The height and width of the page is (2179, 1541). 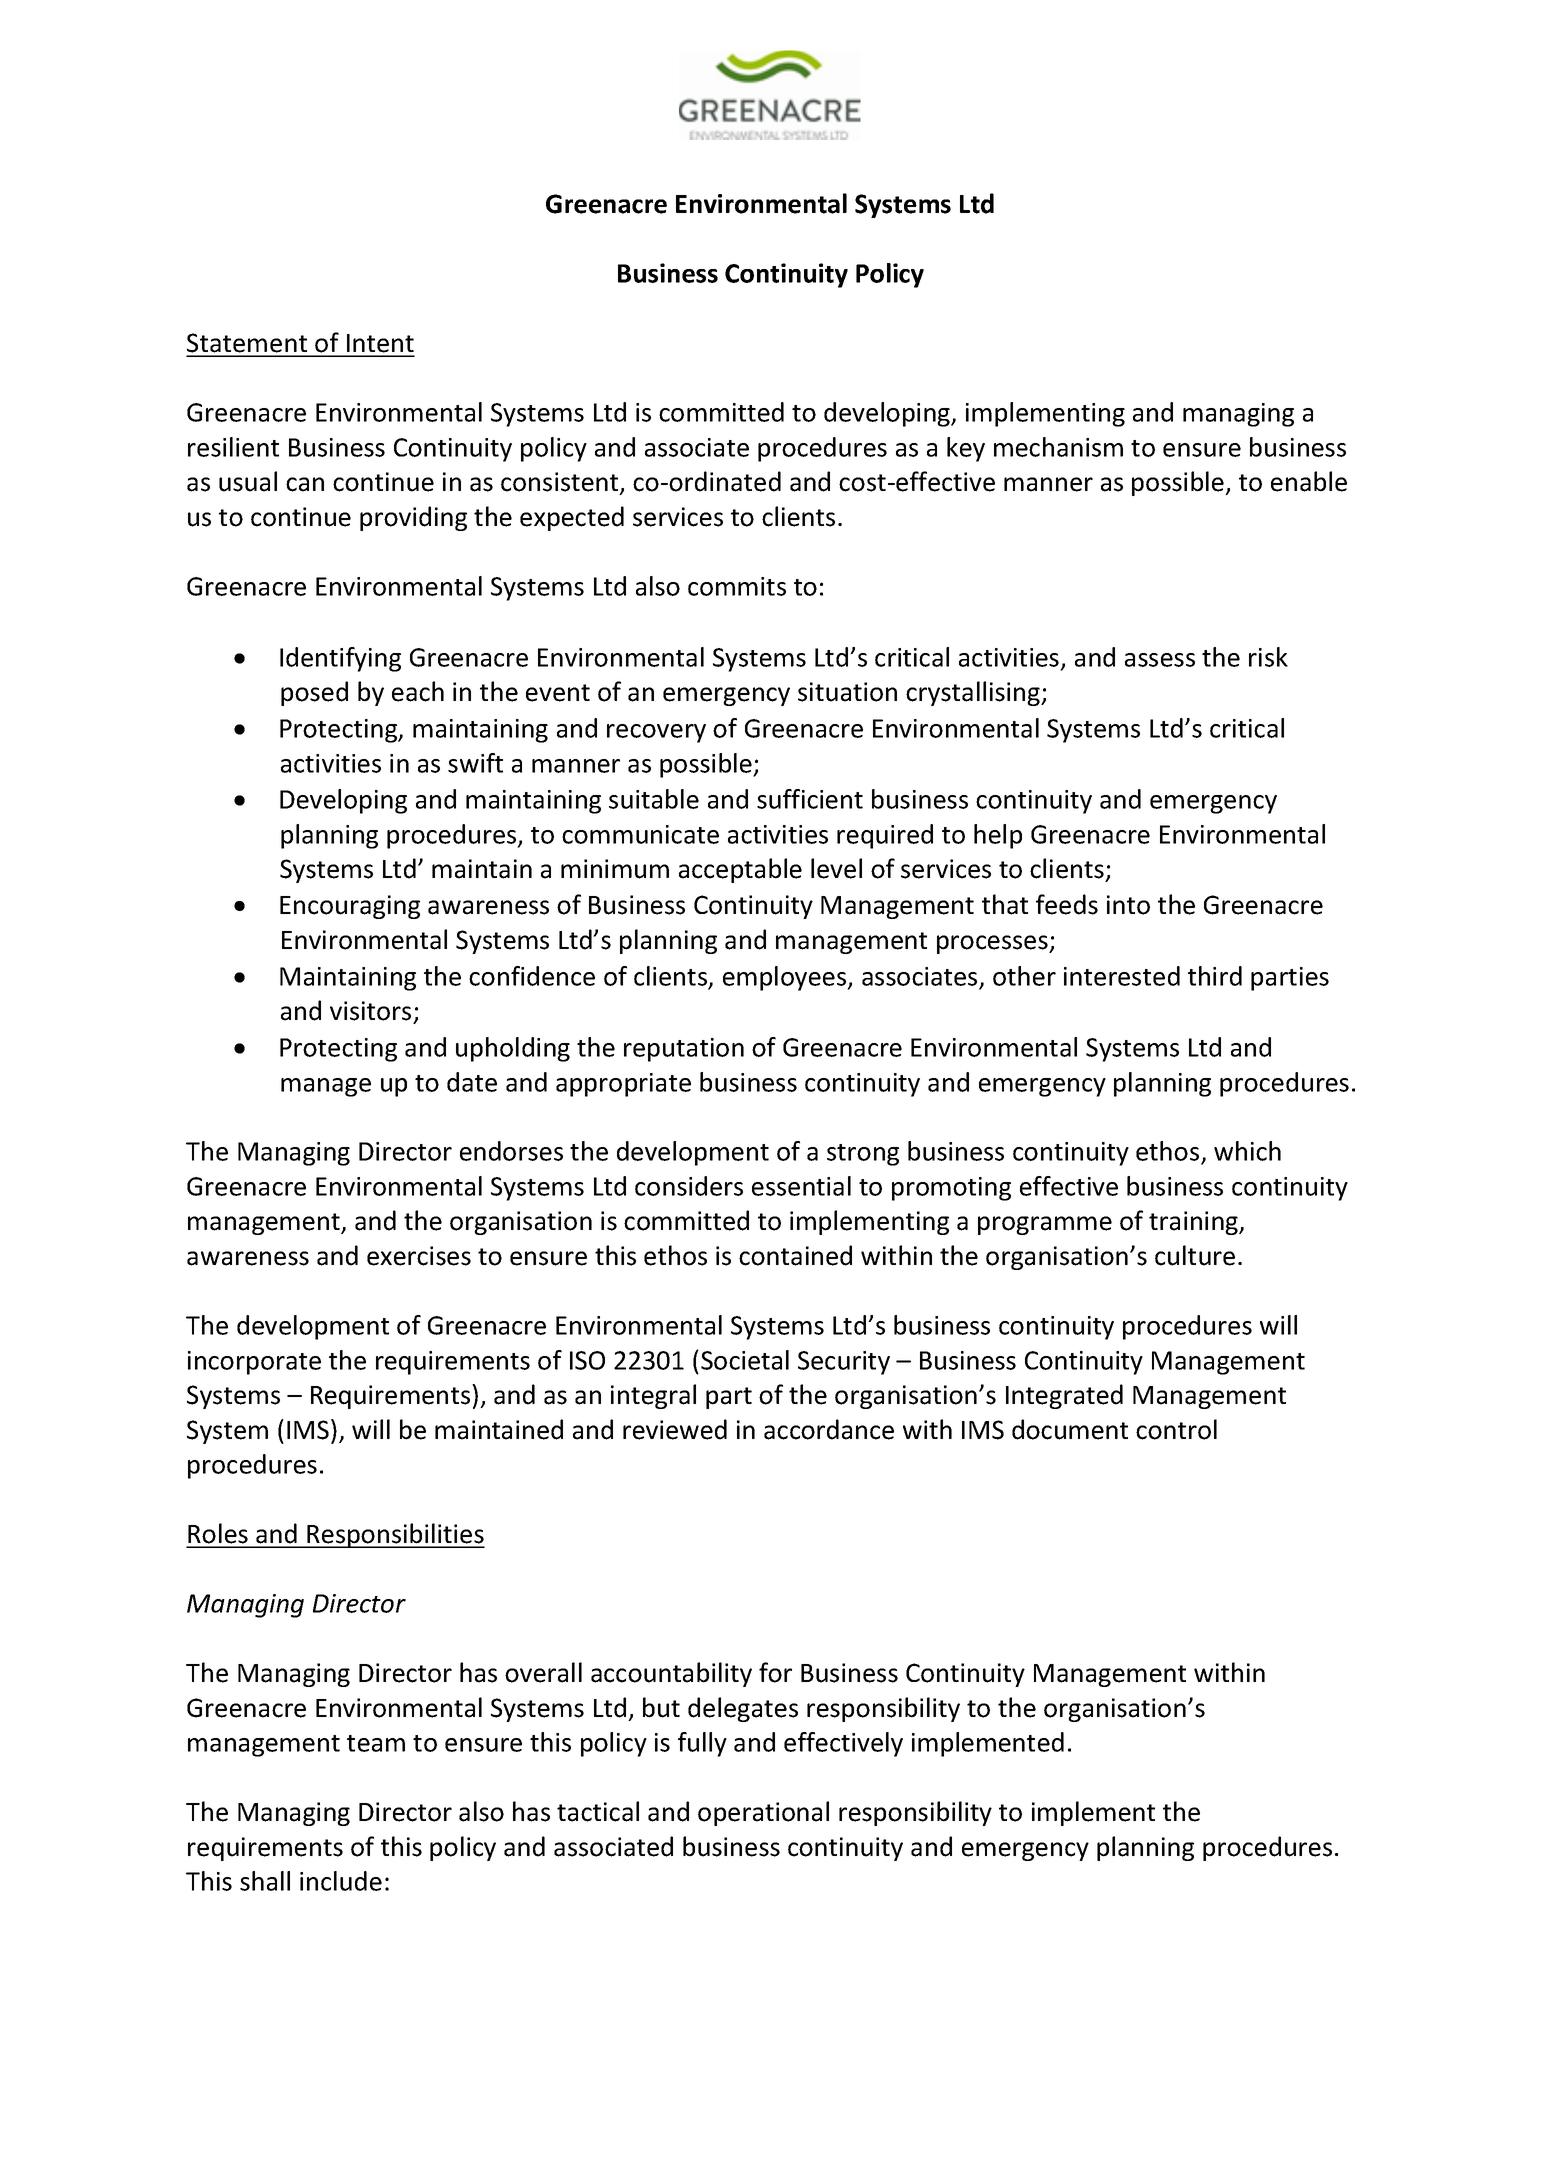 What do you see at coordinates (763, 1813) in the page?
I see `operational` at bounding box center [763, 1813].
